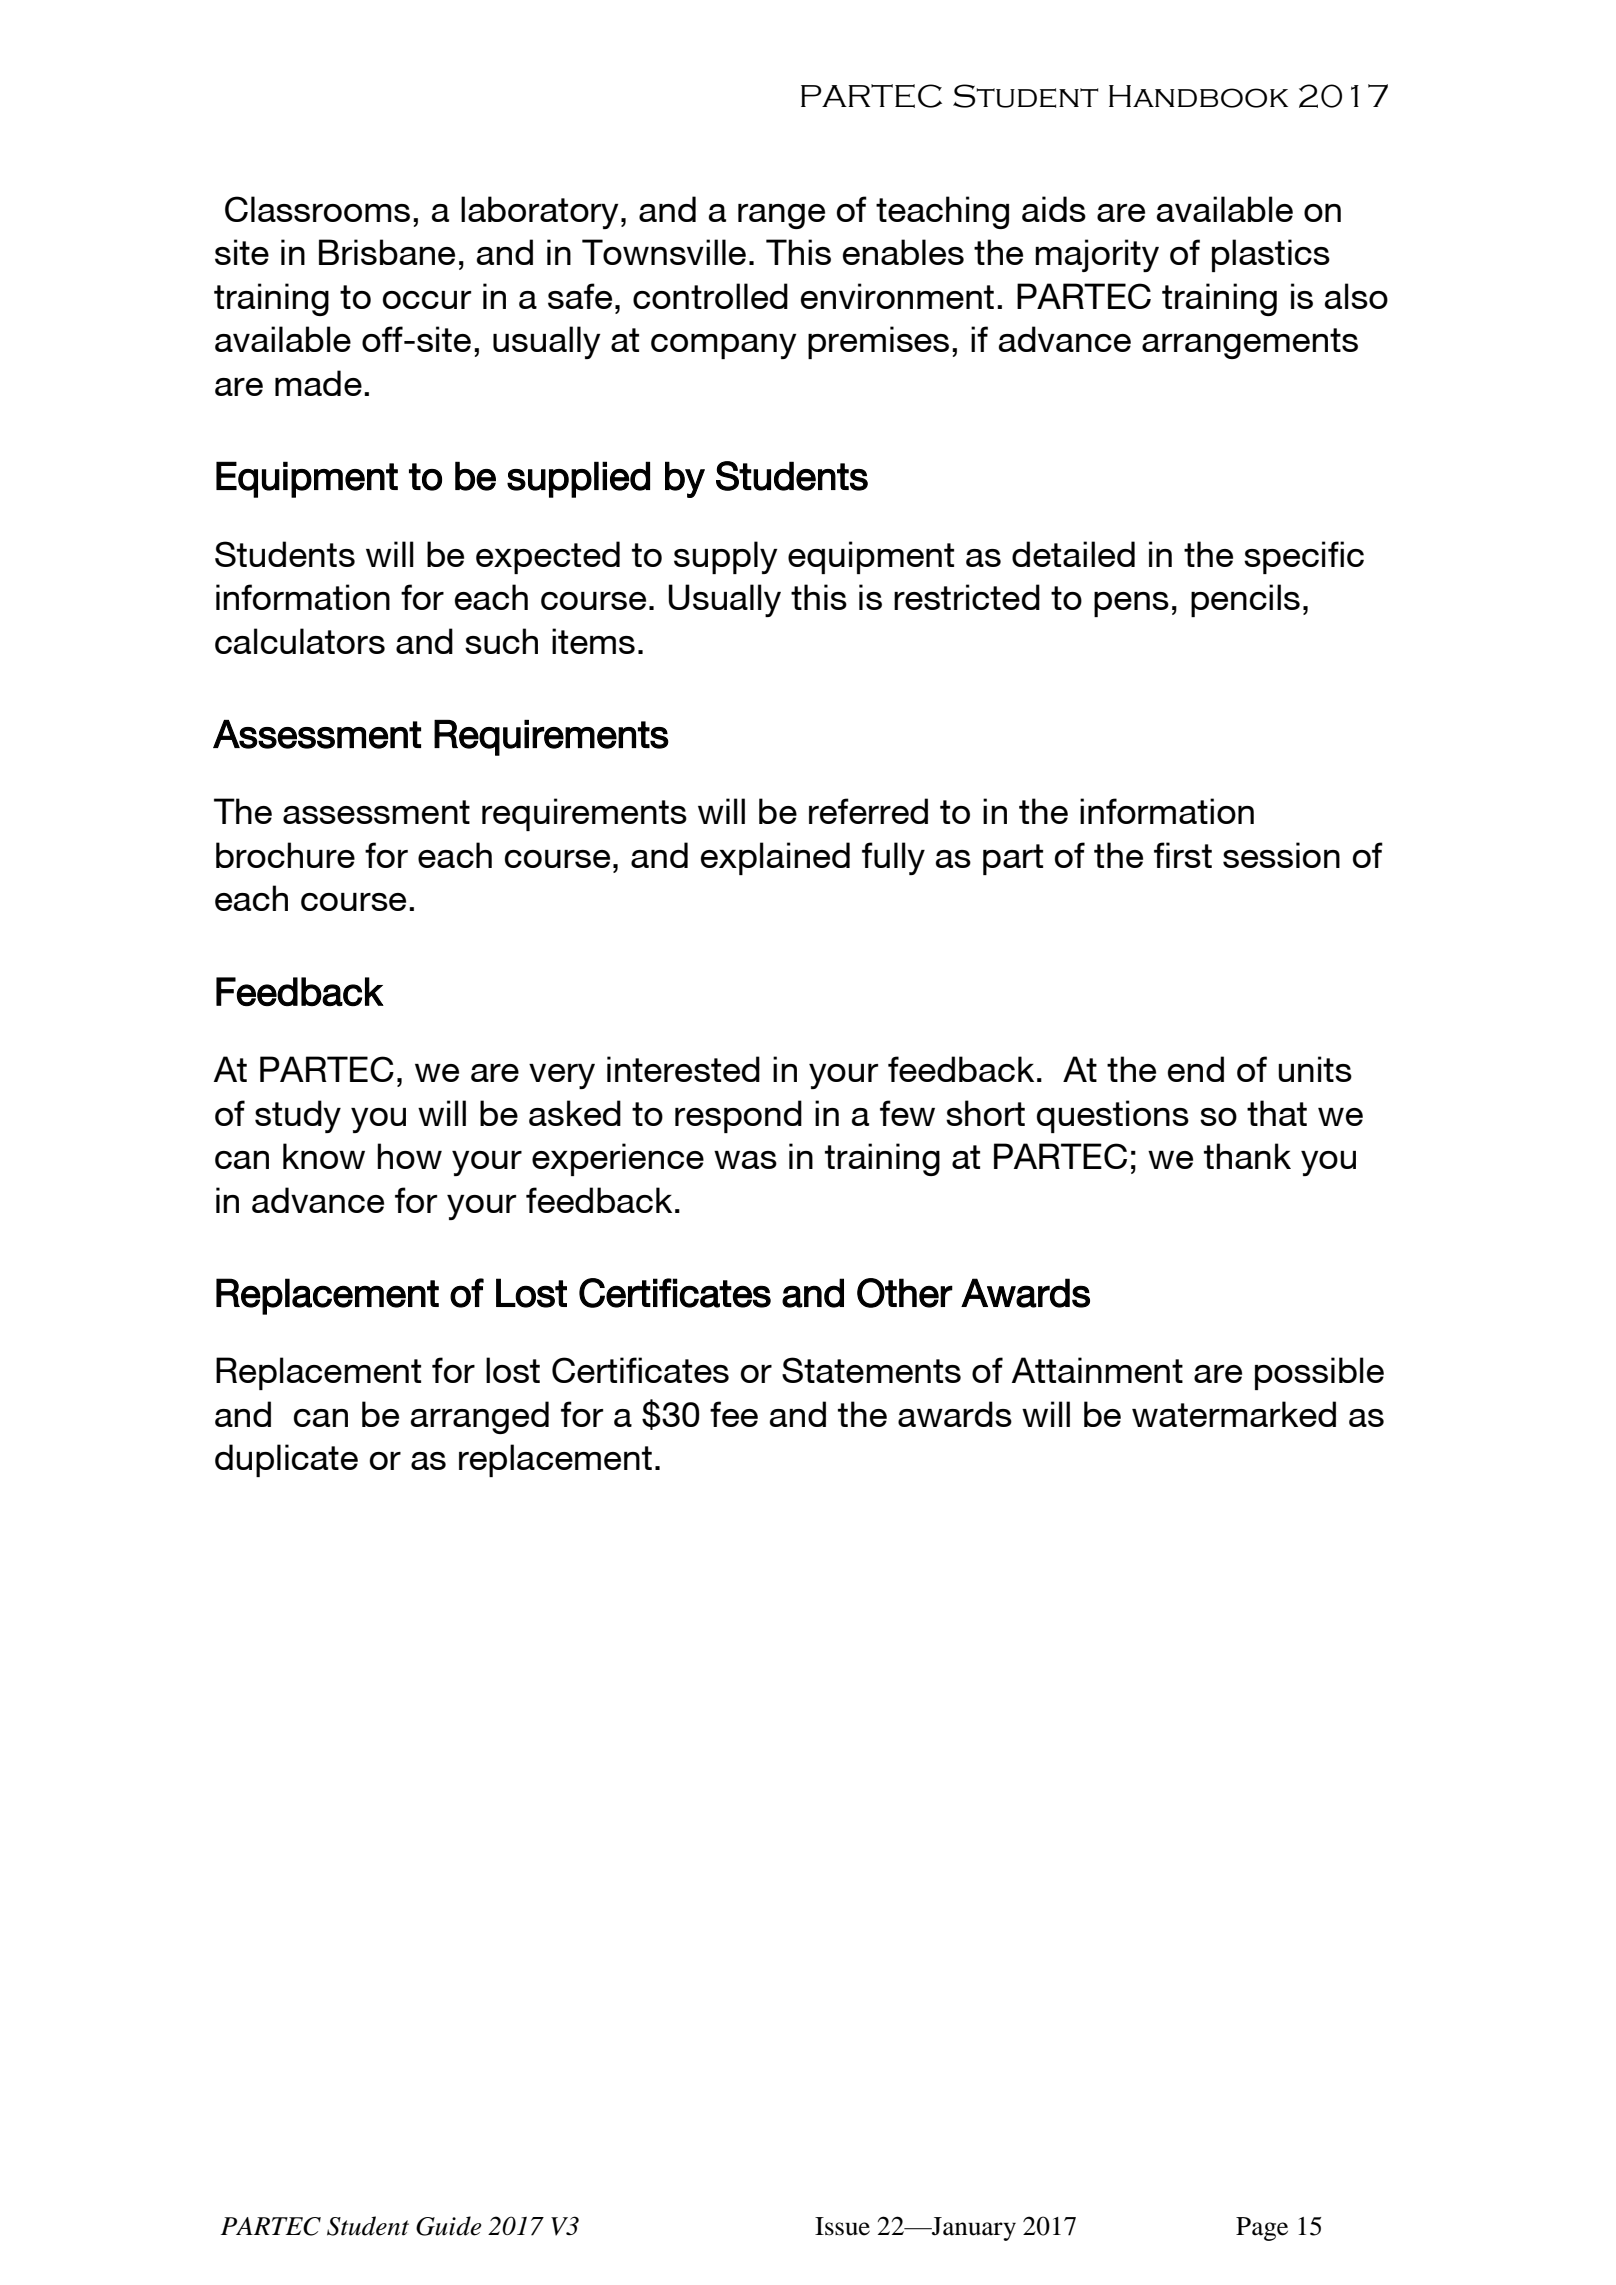 This document has width=1616, height=2285. I want to click on Issue, so click(842, 2226).
